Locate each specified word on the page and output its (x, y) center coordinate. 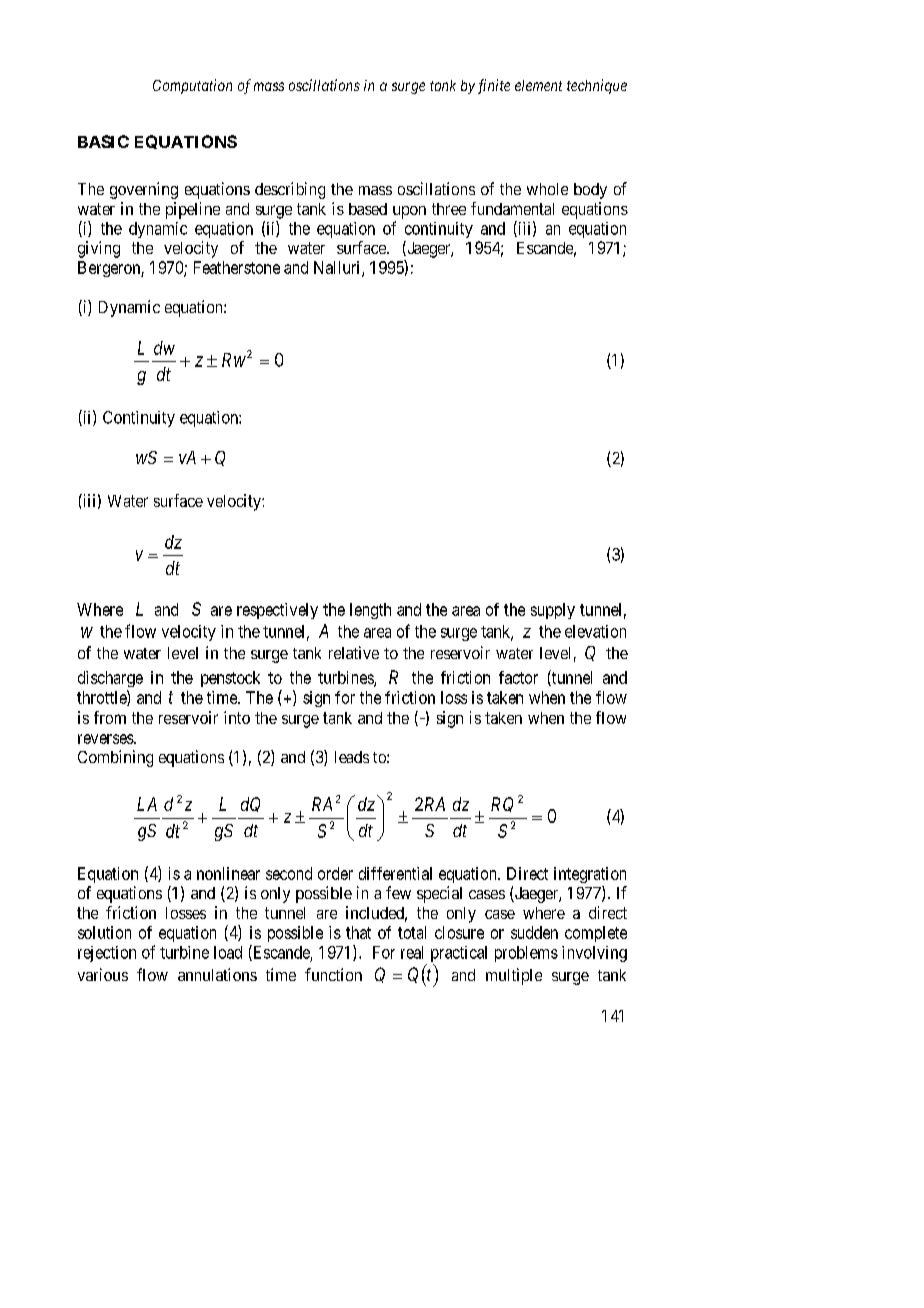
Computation (192, 86)
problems (526, 954)
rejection (107, 954)
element (538, 85)
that (358, 932)
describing (290, 190)
